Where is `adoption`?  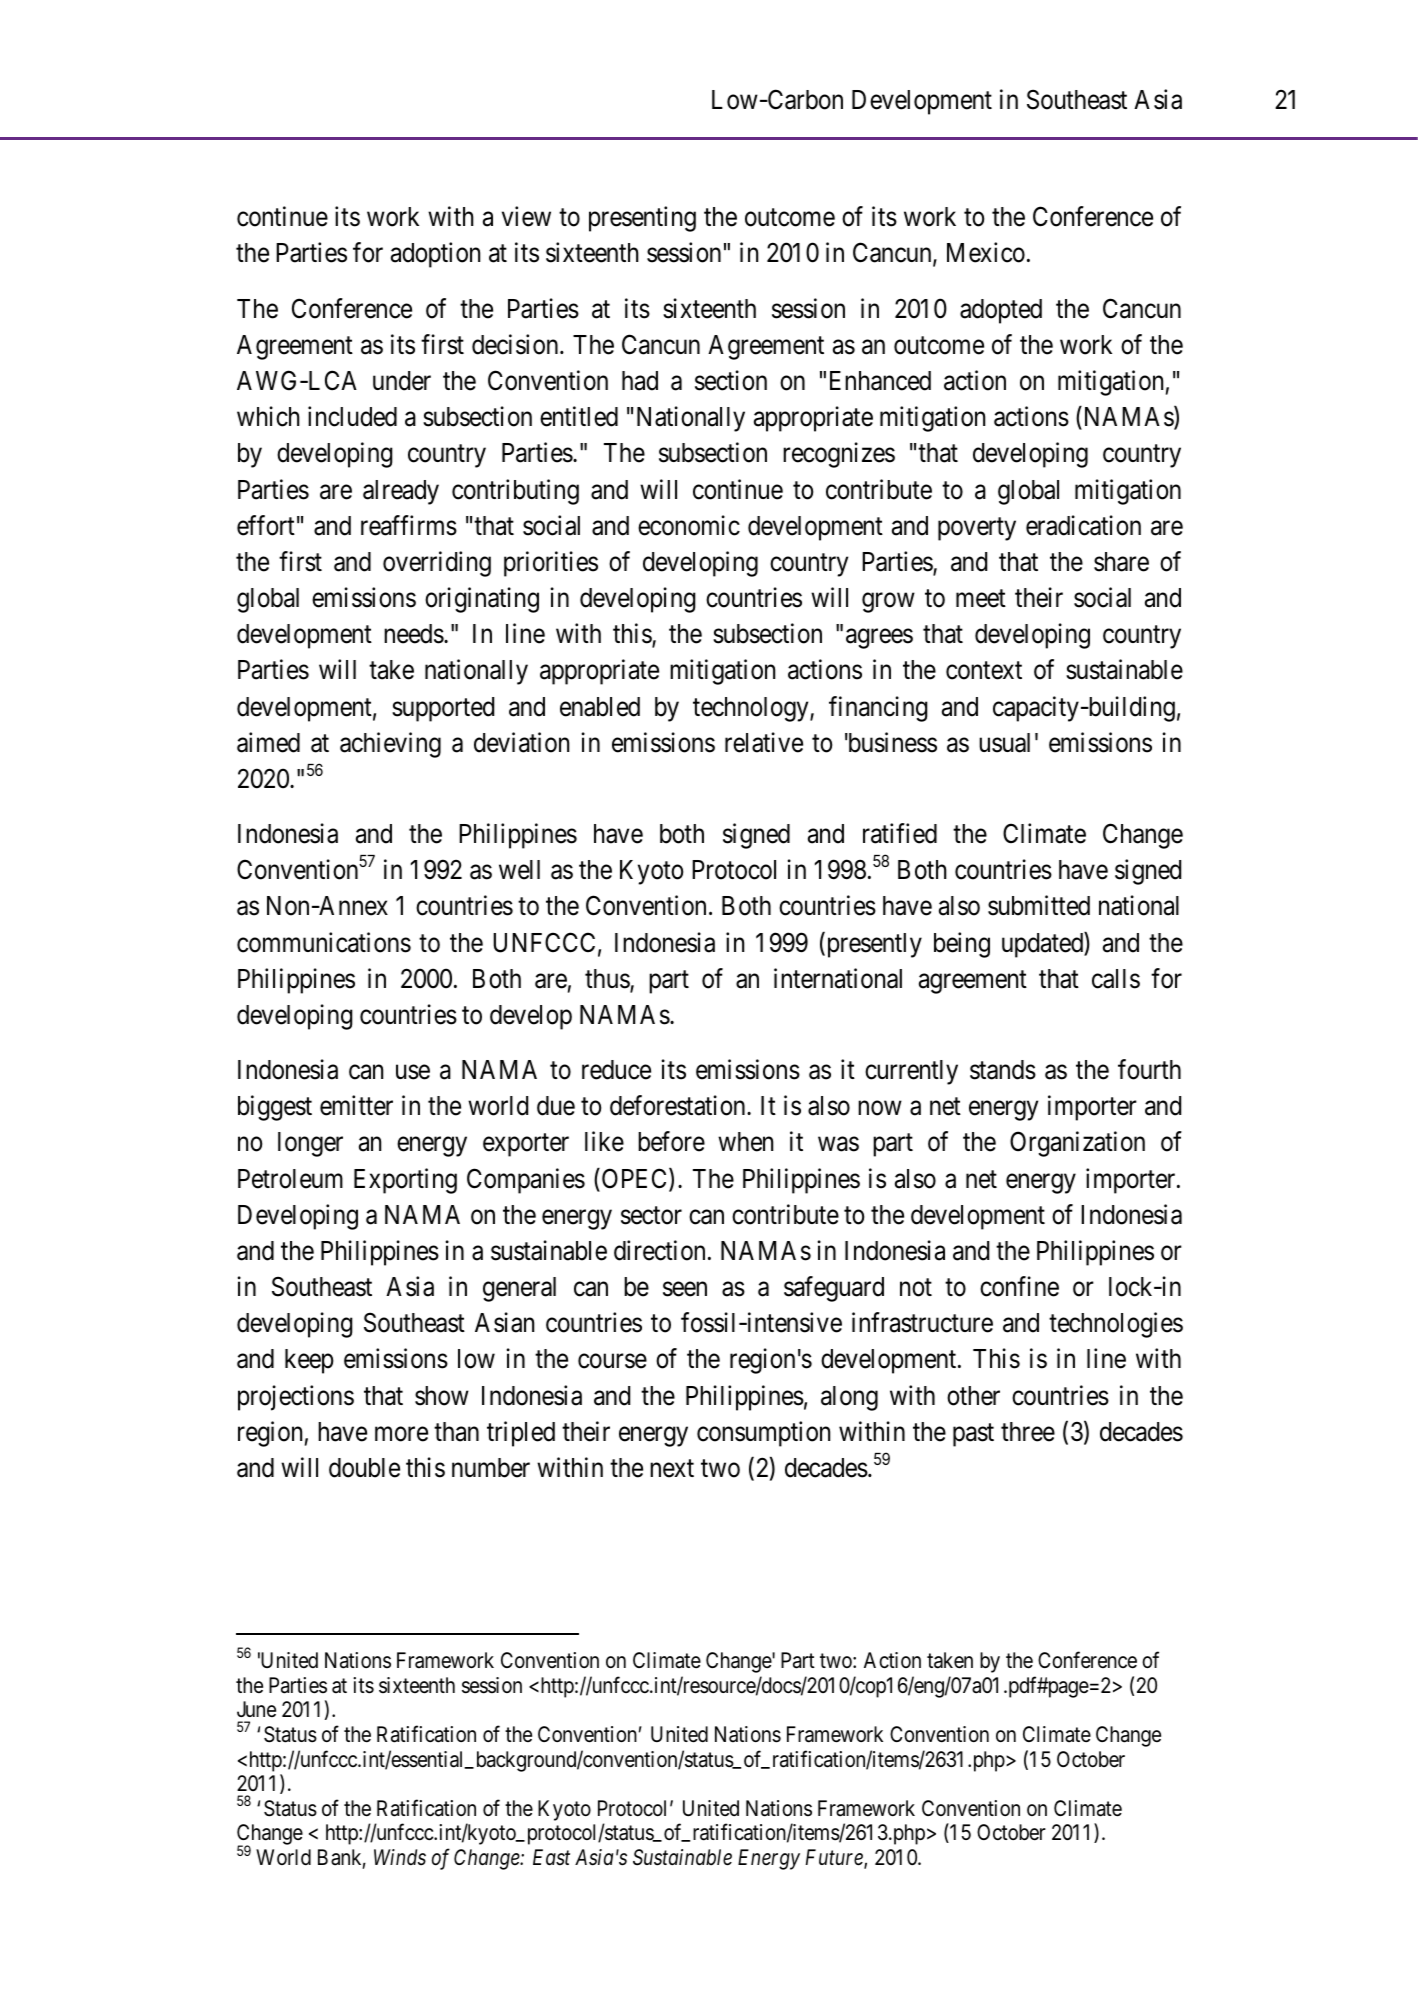 adoption is located at coordinates (435, 255).
